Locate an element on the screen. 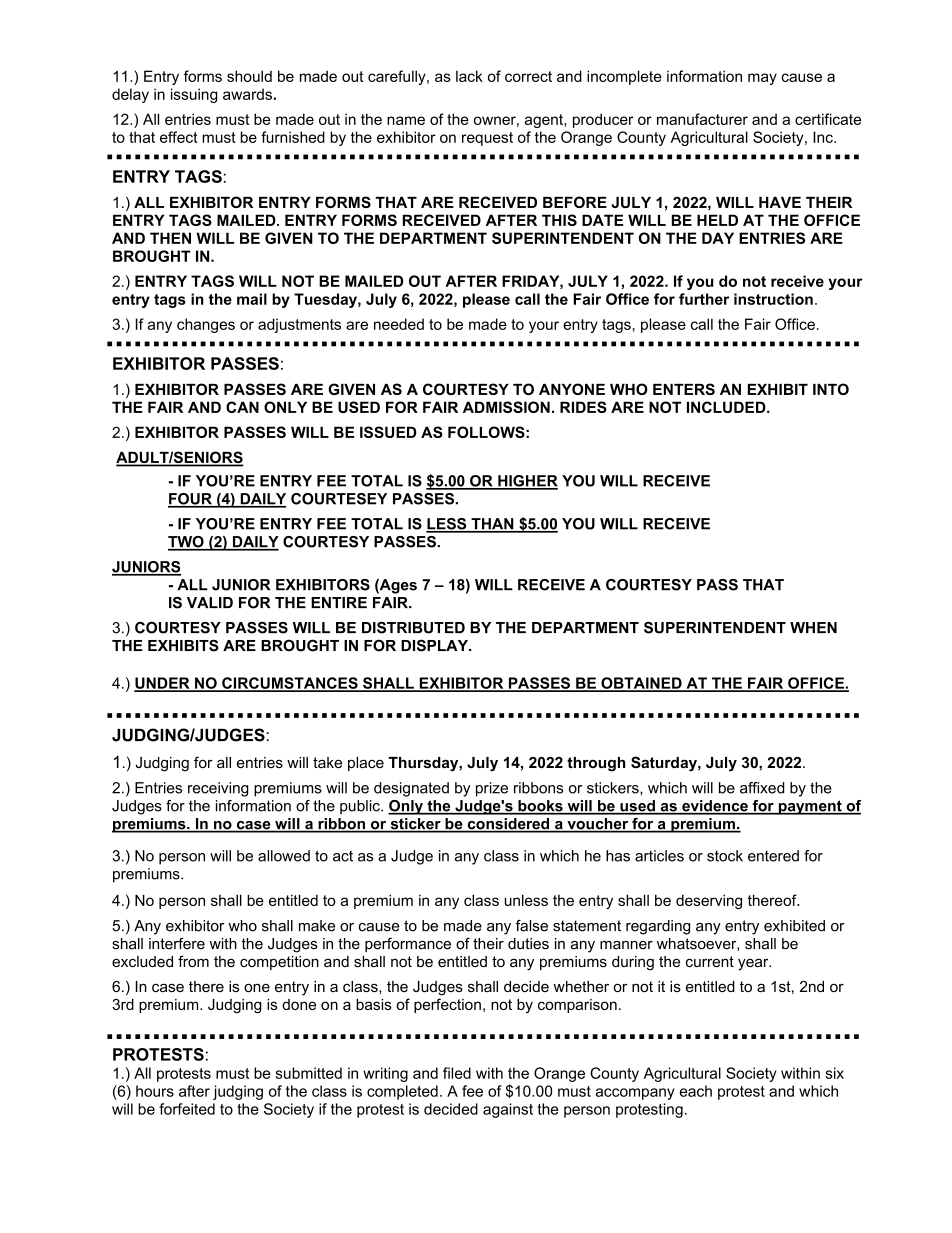 The height and width of the screenshot is (1233, 952). request is located at coordinates (487, 139).
